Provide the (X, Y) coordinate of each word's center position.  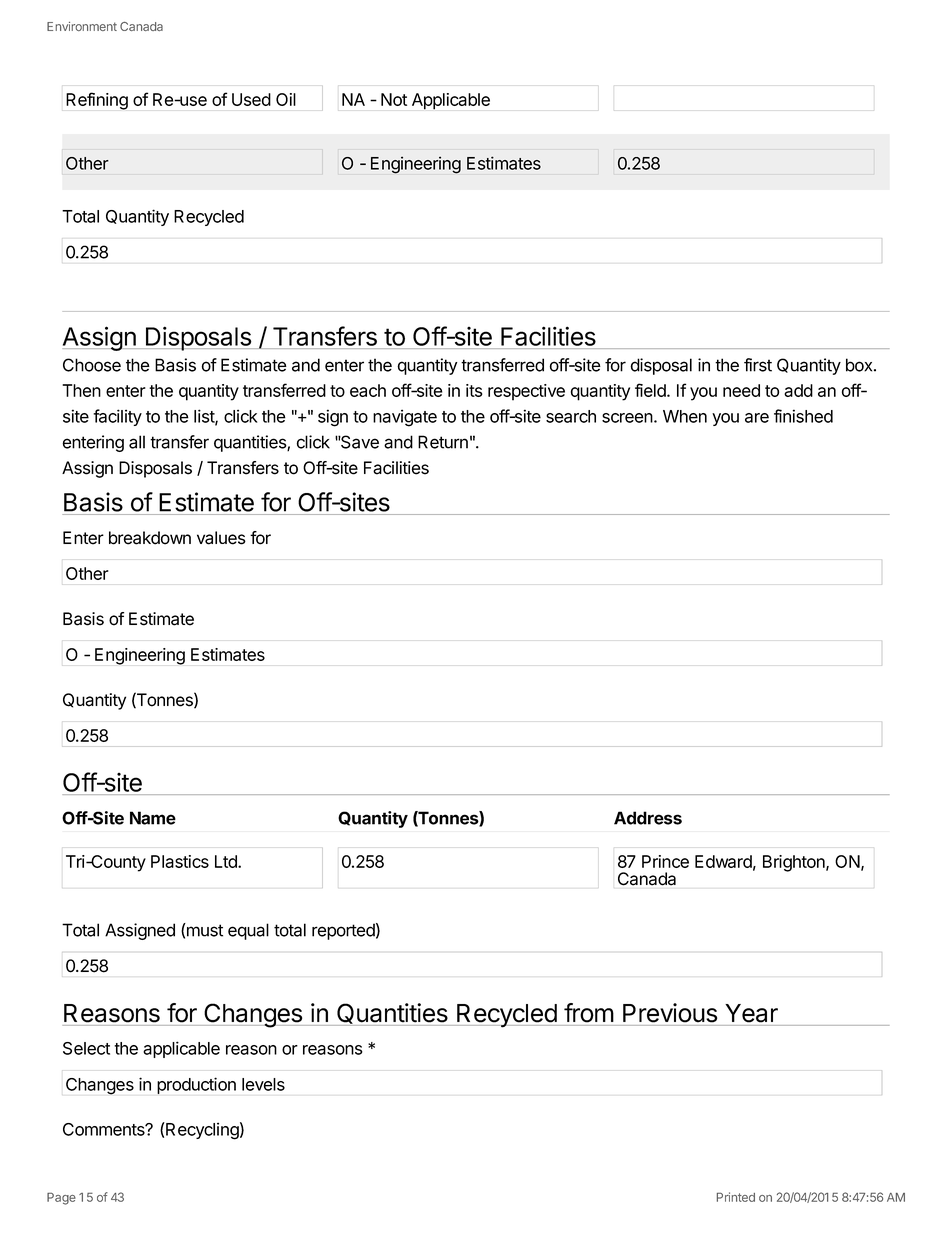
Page (61, 1199)
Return (443, 442)
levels (263, 1084)
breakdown (150, 538)
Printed (736, 1197)
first (758, 365)
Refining (97, 101)
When (685, 416)
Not (394, 99)
